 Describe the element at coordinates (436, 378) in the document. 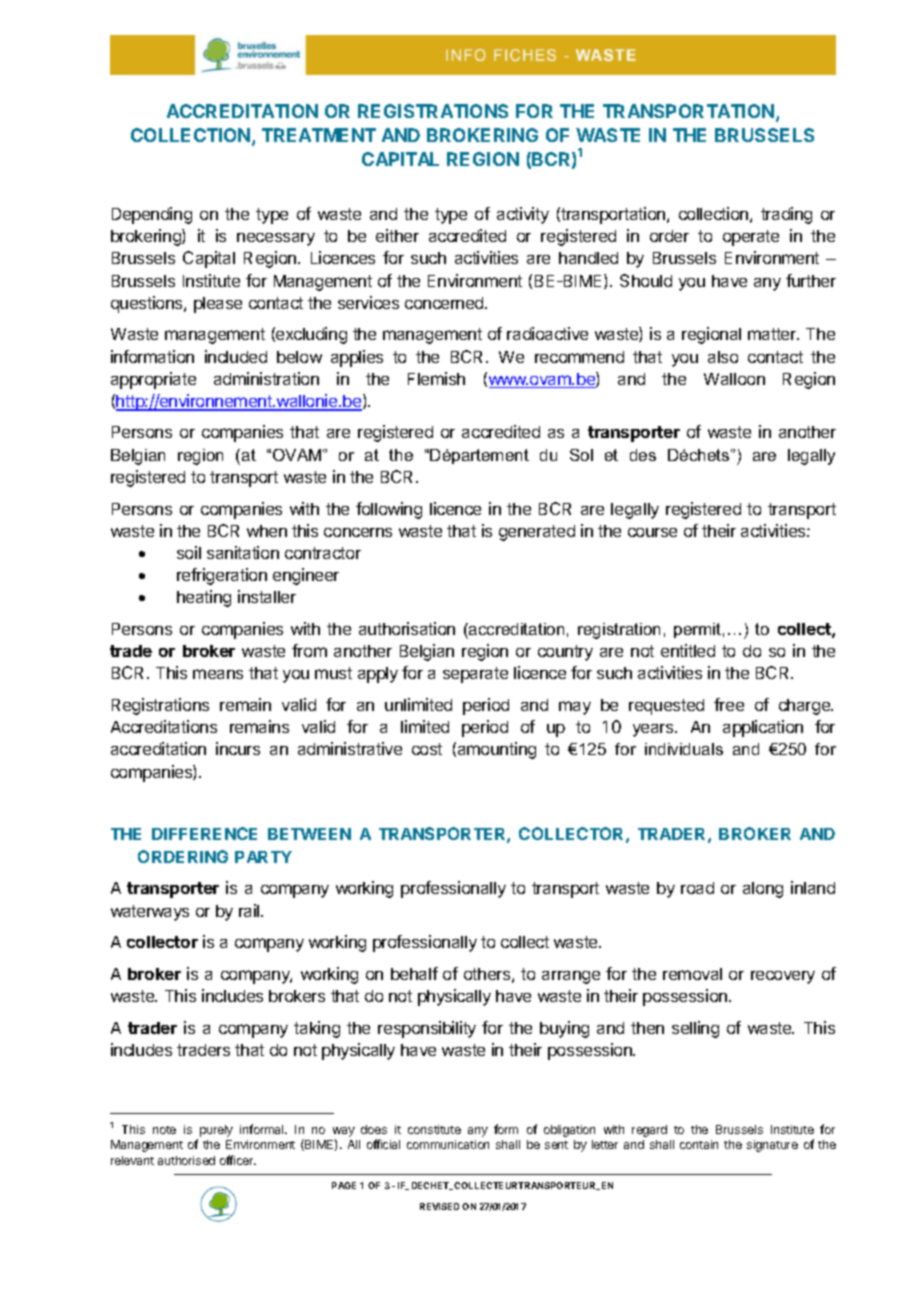

I see `Flemish` at that location.
